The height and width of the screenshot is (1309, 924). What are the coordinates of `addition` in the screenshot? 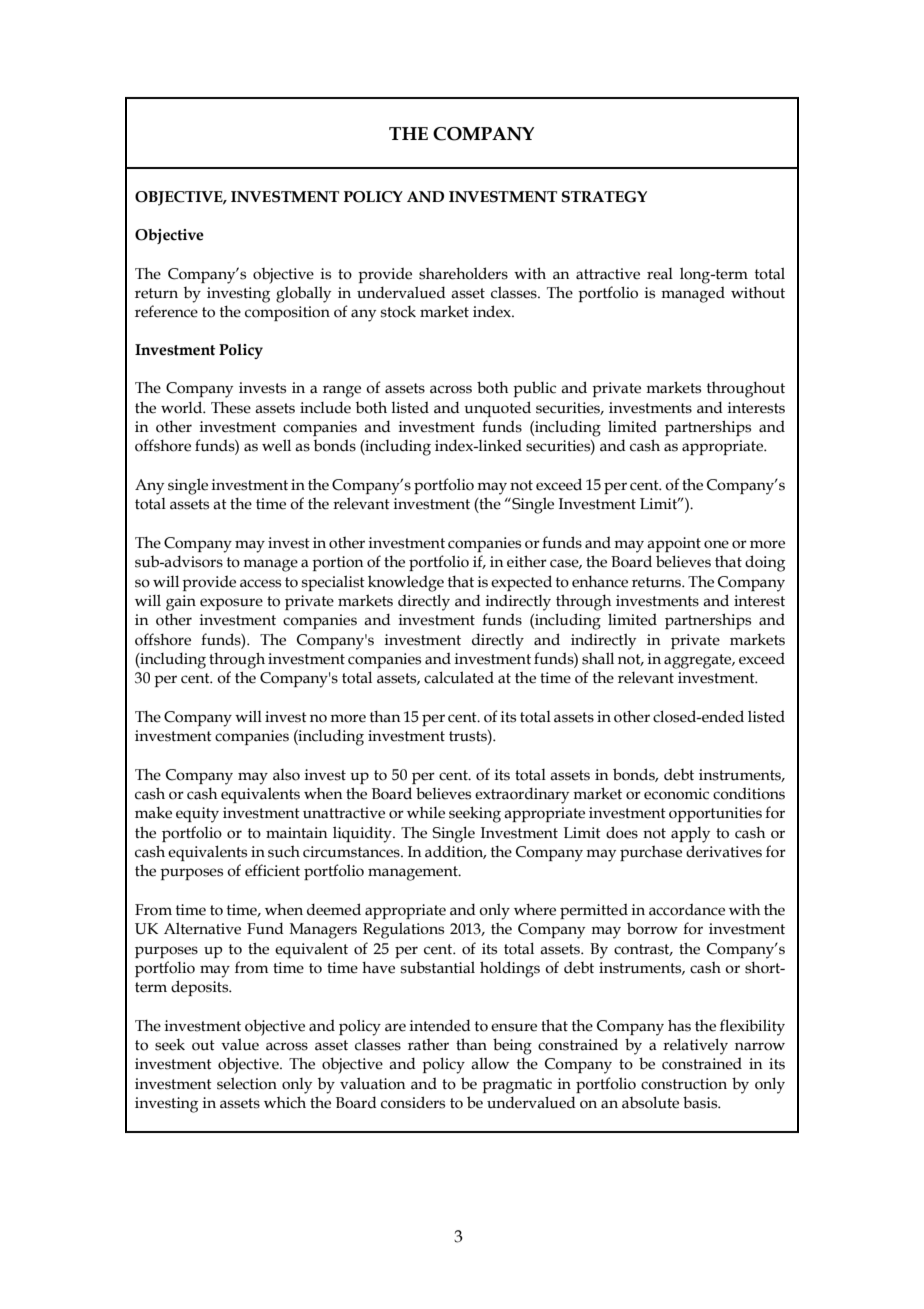 It's located at (455, 852).
